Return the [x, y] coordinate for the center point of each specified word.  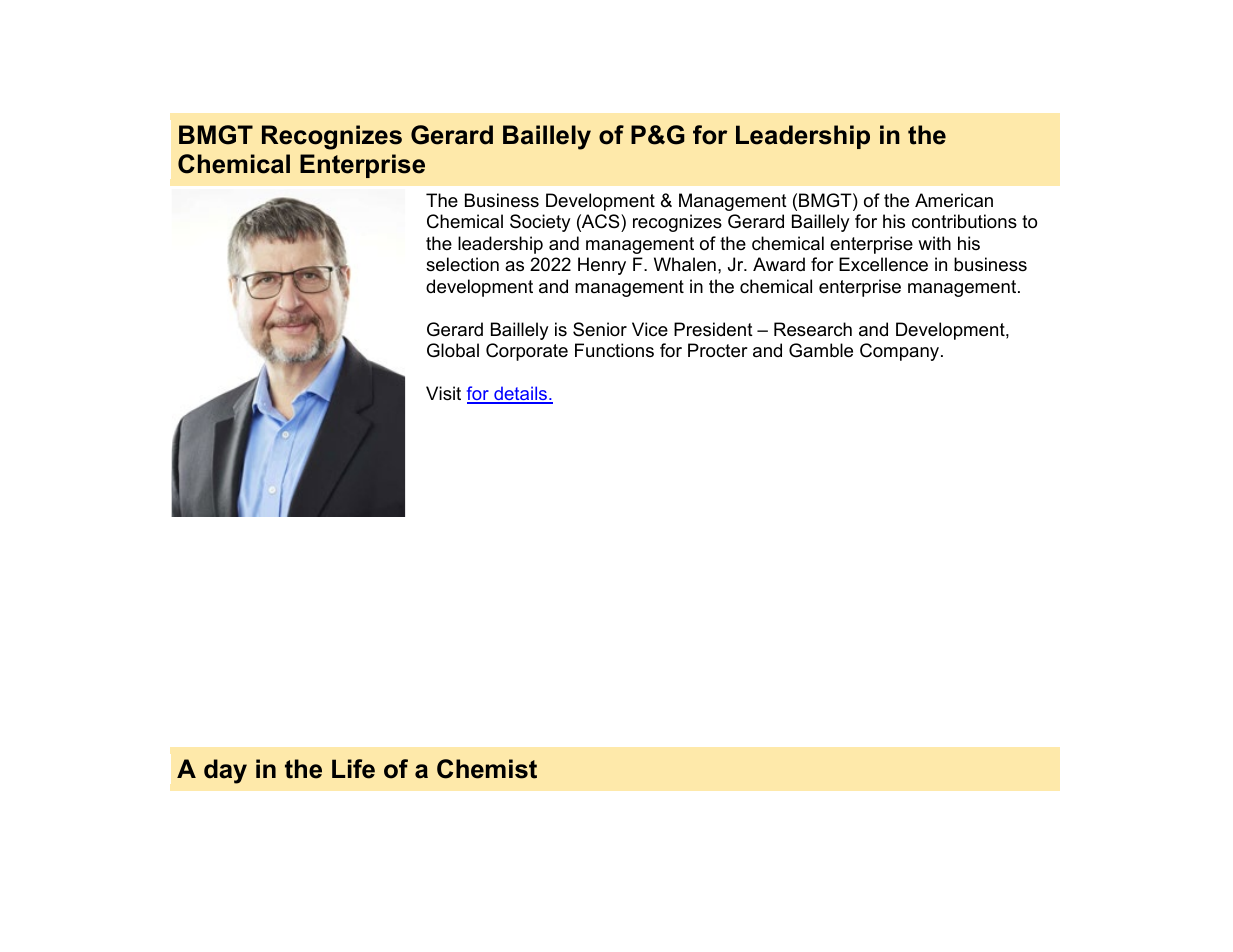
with [934, 243]
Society [540, 223]
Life [353, 769]
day [225, 771]
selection [462, 264]
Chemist [487, 769]
